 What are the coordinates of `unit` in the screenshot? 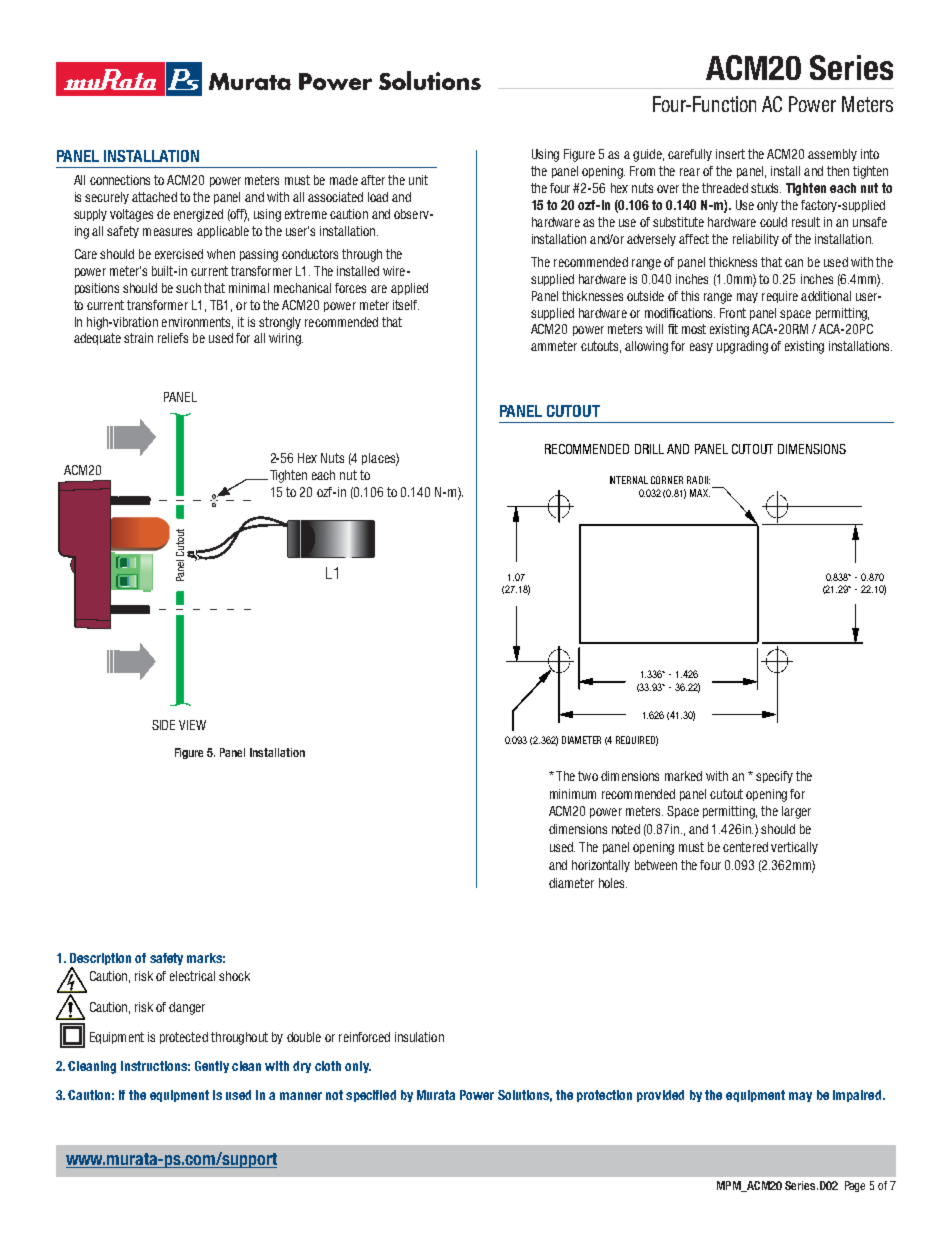 It's located at (418, 180).
